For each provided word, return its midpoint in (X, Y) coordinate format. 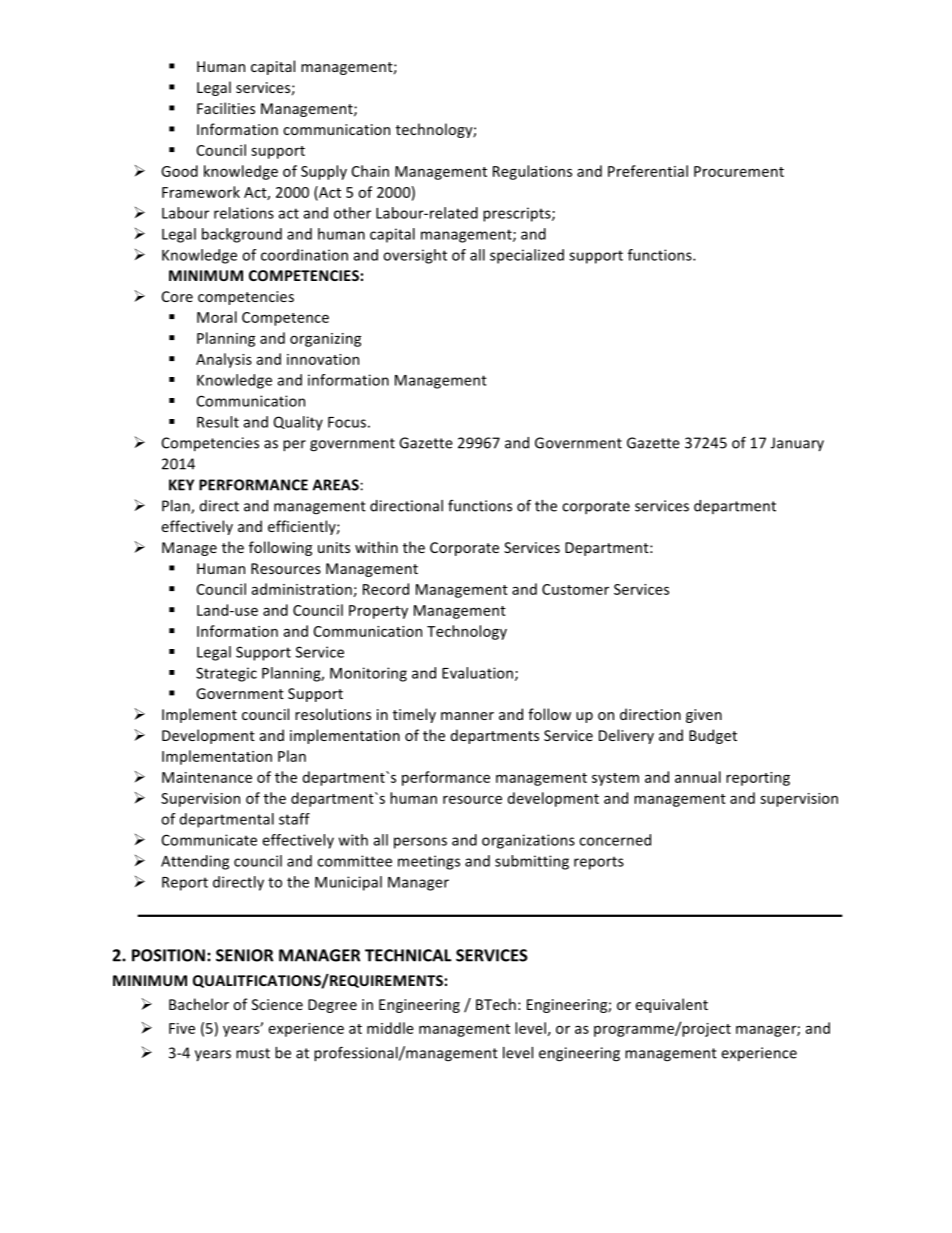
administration (303, 590)
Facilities (226, 108)
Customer (575, 589)
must (253, 1053)
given (704, 716)
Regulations (532, 172)
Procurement (739, 171)
